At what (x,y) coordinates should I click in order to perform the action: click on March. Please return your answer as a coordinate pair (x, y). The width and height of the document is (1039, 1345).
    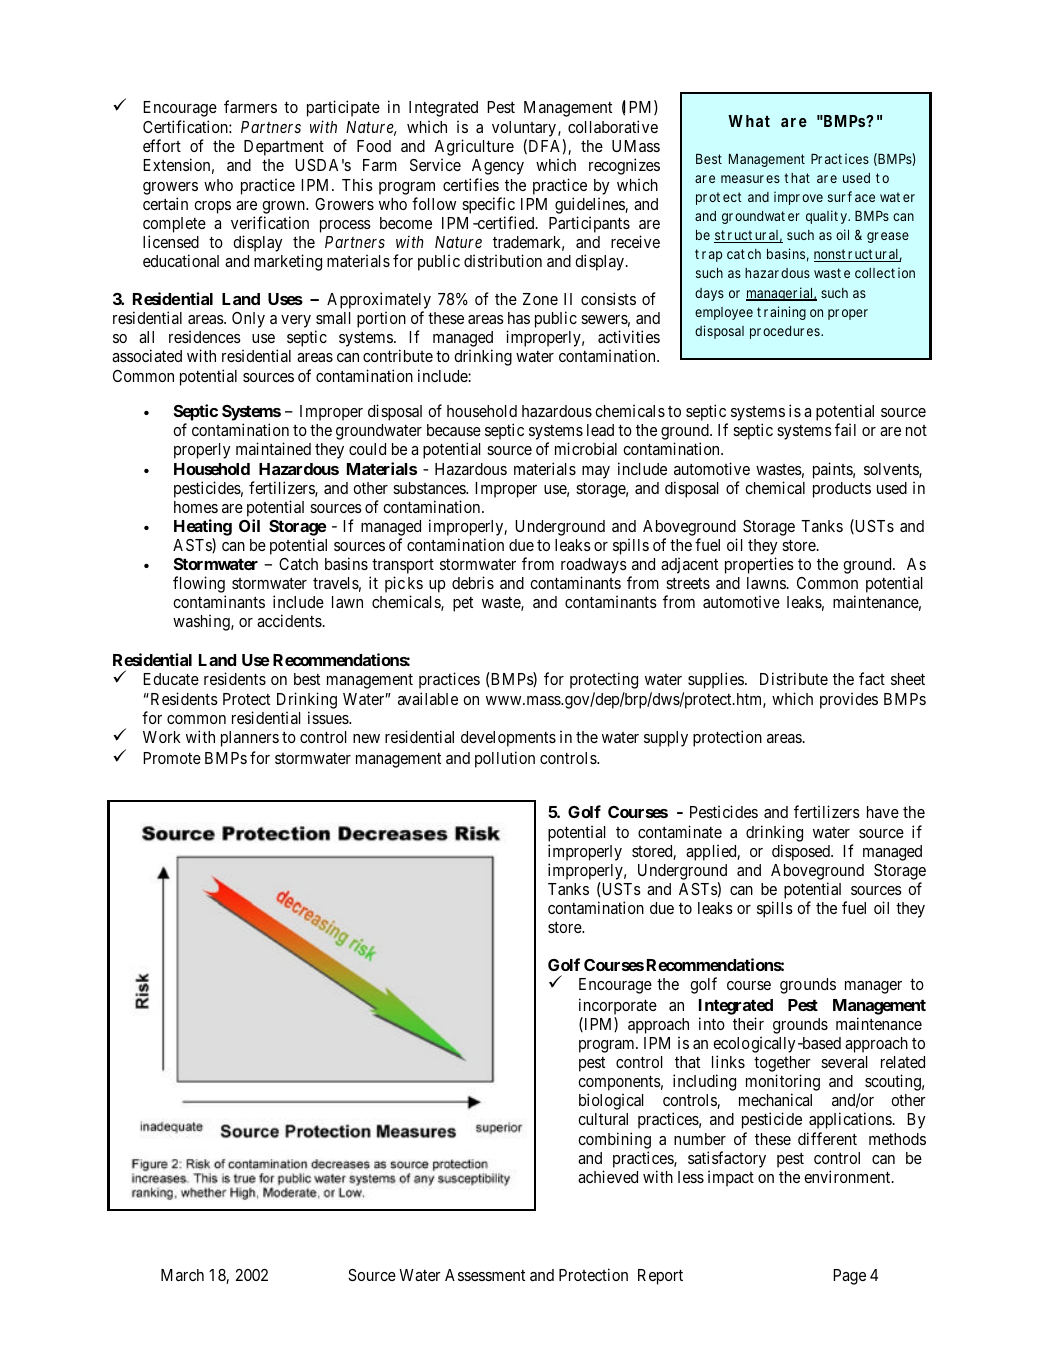
    Looking at the image, I should click on (182, 1275).
